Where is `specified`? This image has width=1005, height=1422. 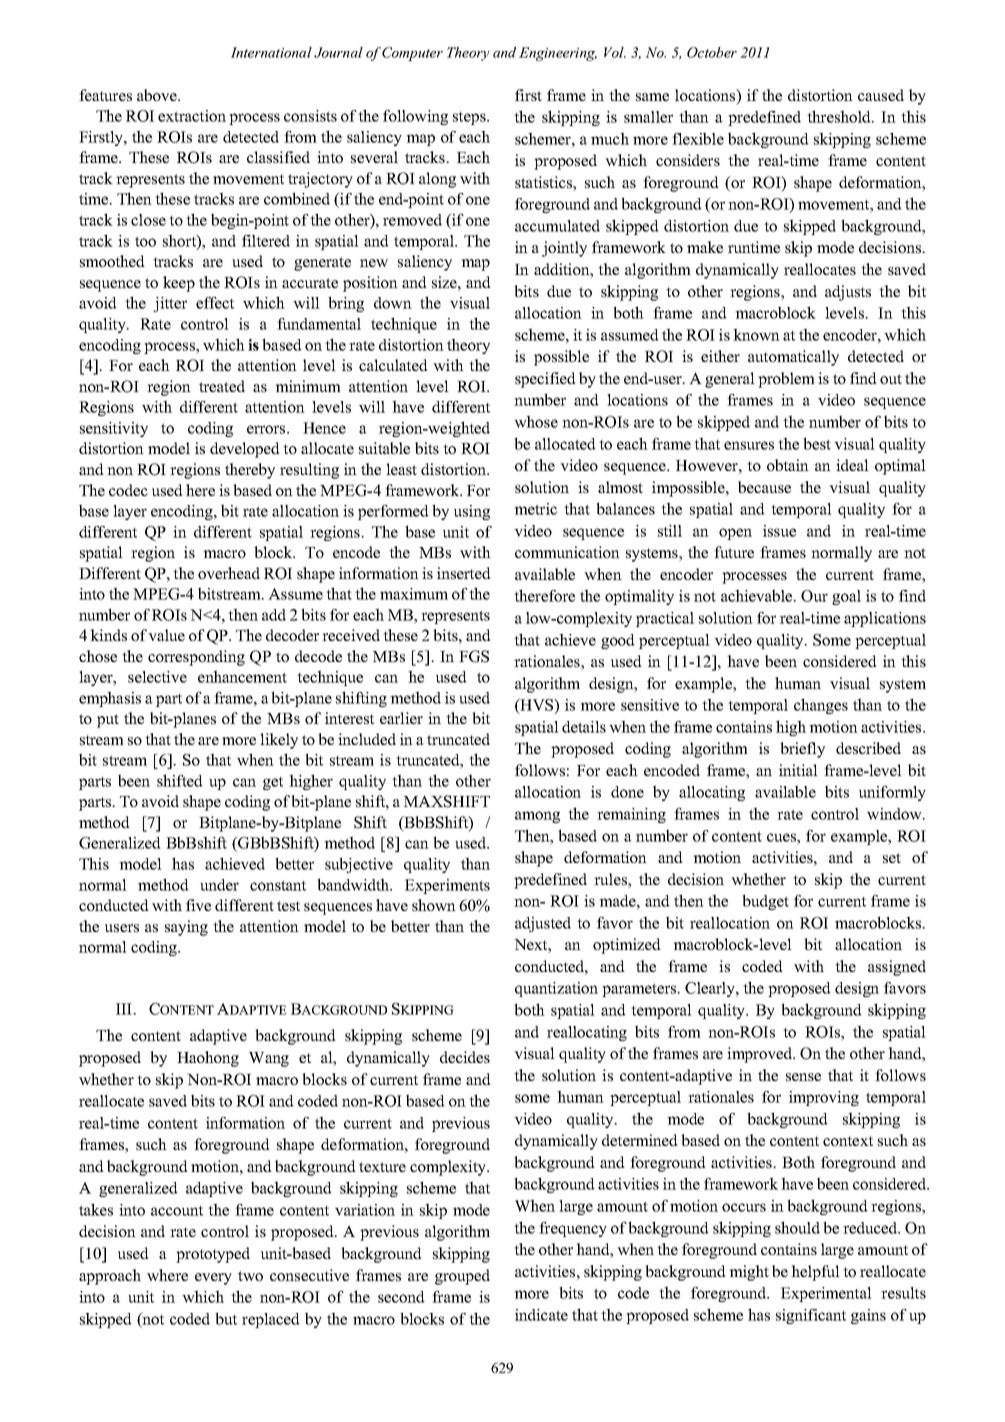
specified is located at coordinates (545, 380).
